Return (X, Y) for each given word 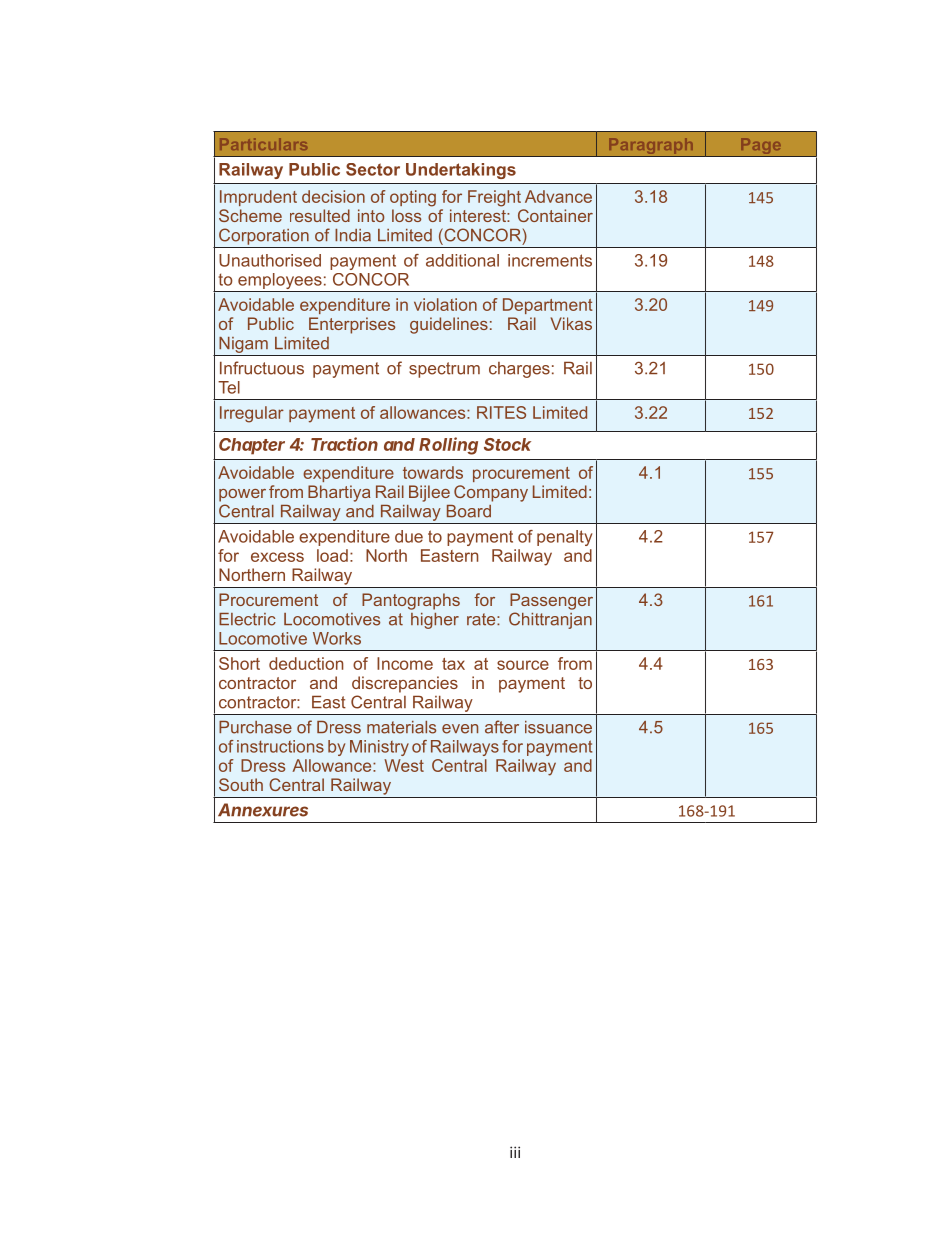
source (523, 665)
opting (413, 198)
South (241, 784)
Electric (247, 619)
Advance (558, 196)
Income (405, 663)
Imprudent (258, 198)
